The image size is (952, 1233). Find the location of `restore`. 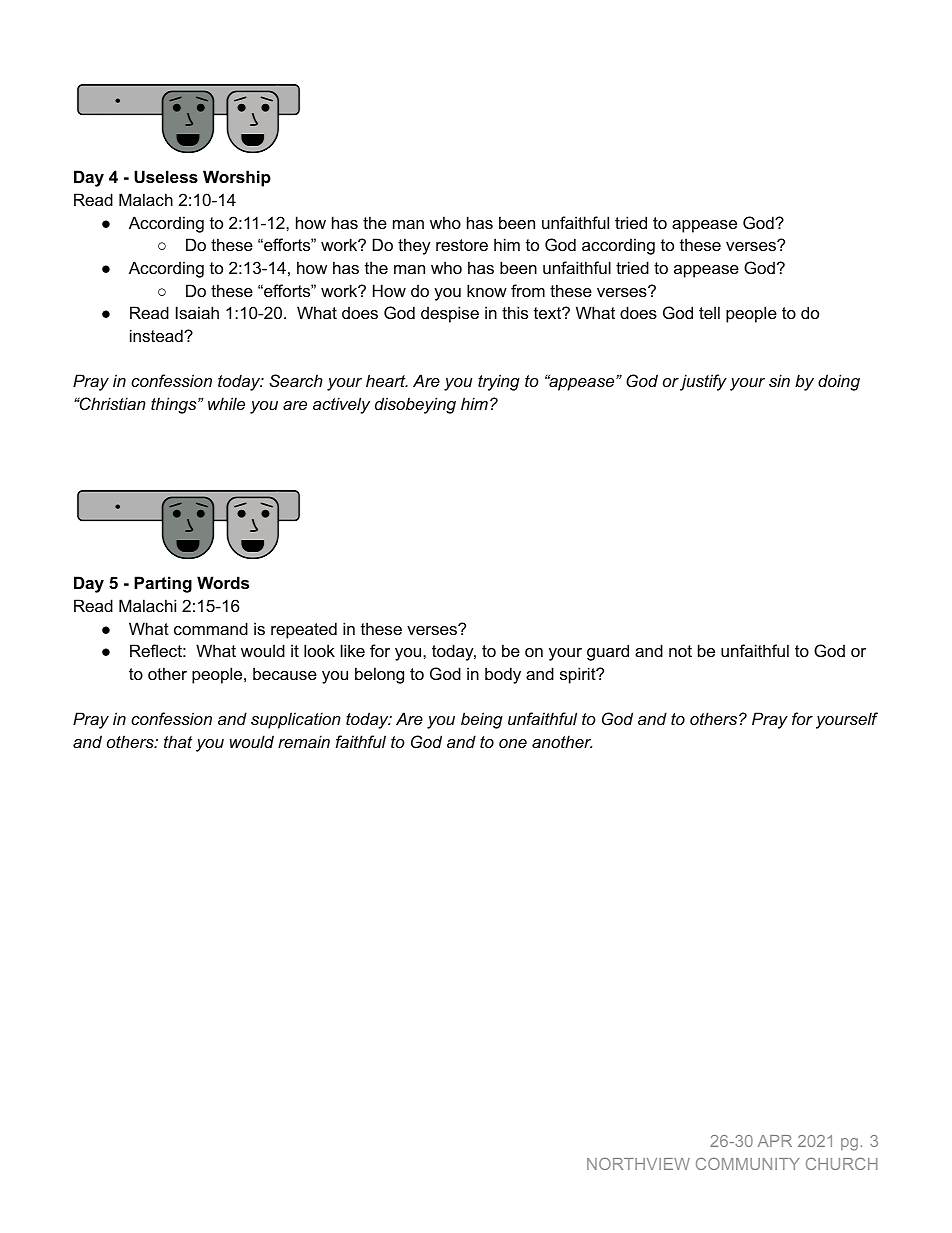

restore is located at coordinates (462, 245).
